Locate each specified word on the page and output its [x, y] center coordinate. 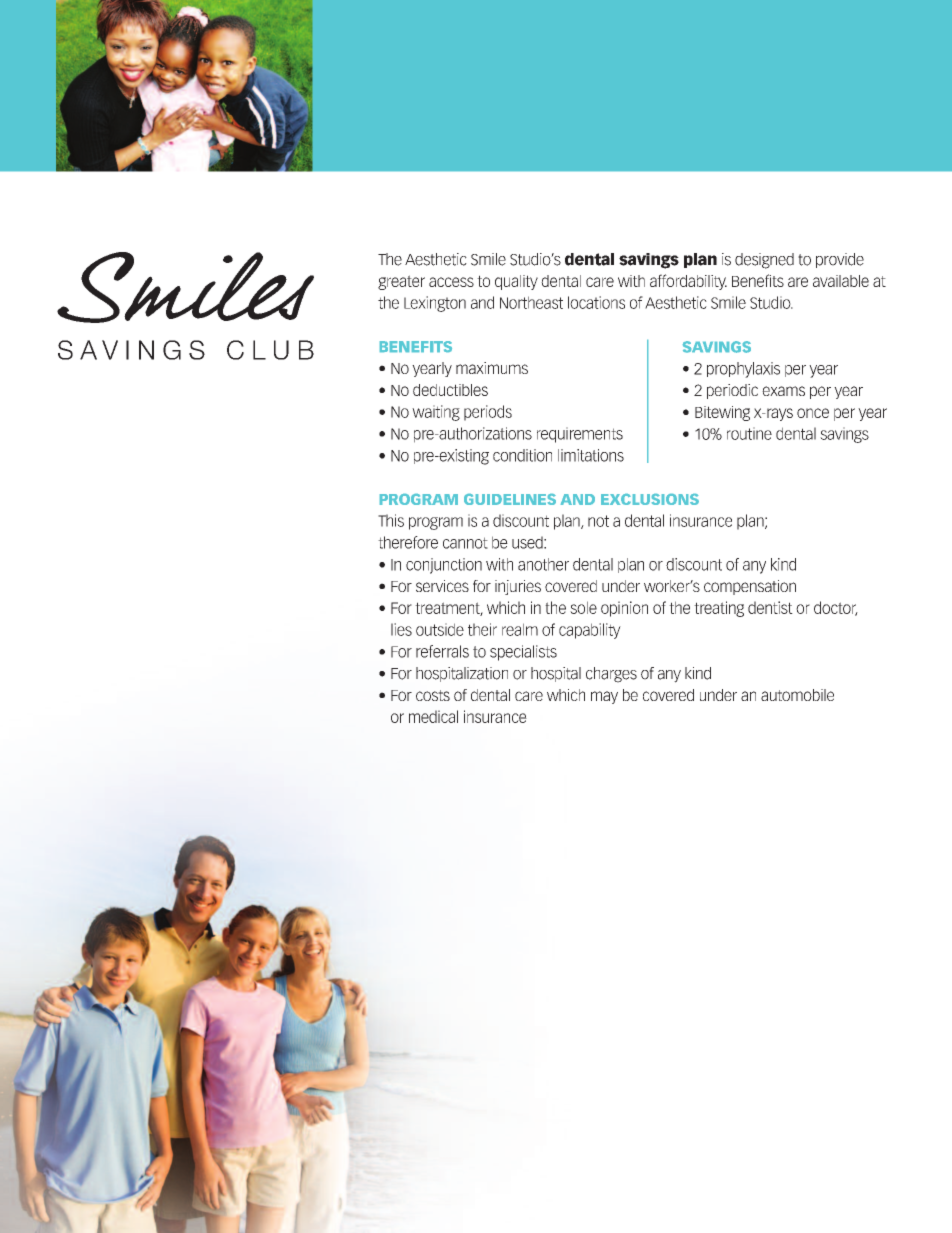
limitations [591, 455]
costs [433, 695]
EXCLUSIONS [650, 499]
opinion [624, 609]
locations [596, 302]
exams [783, 391]
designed [764, 261]
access [451, 282]
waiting [436, 413]
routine [749, 433]
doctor [836, 608]
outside [440, 629]
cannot [465, 543]
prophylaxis [743, 370]
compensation [750, 587]
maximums [492, 368]
